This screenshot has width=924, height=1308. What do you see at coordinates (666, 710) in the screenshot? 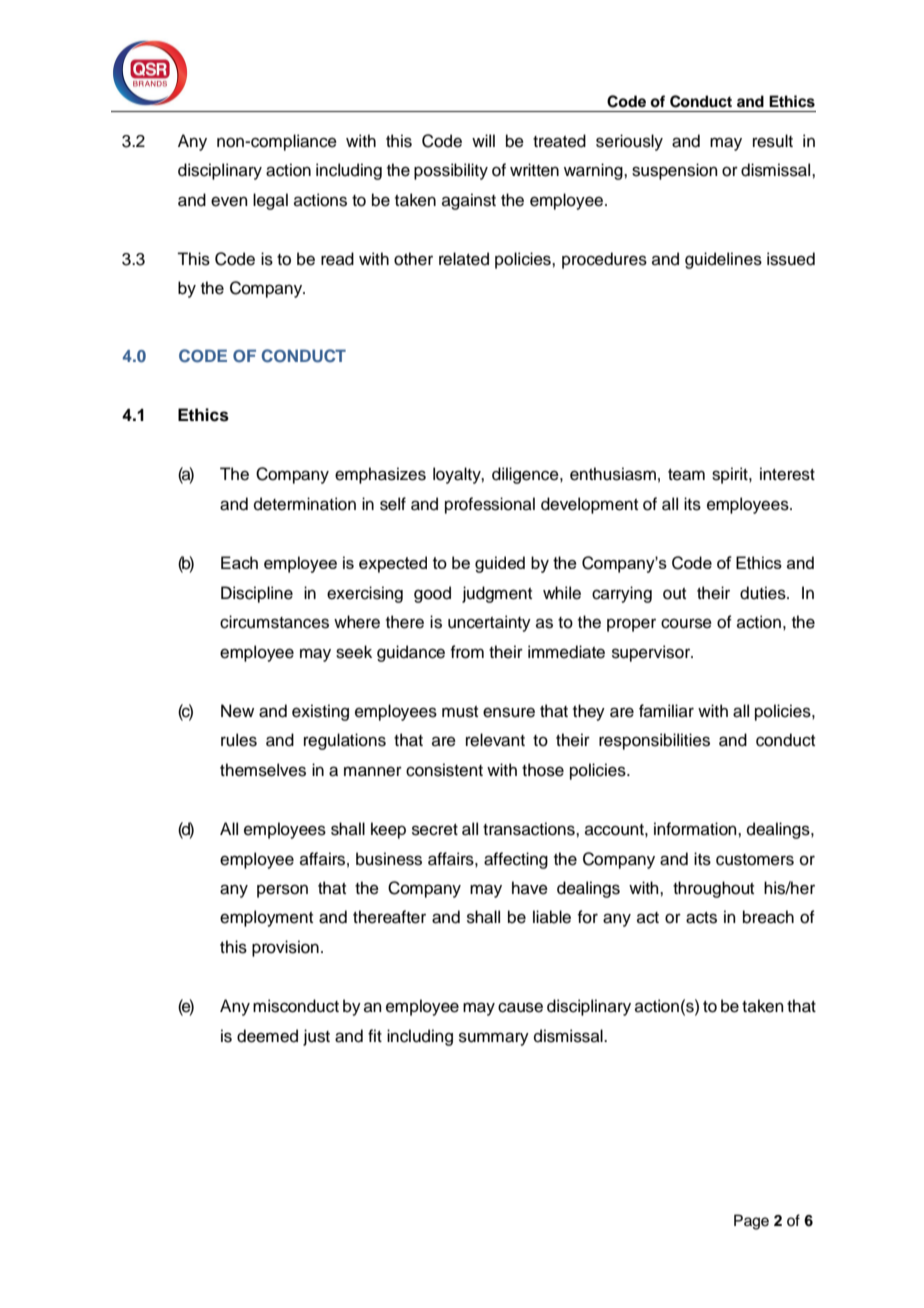
I see `familiar` at bounding box center [666, 710].
